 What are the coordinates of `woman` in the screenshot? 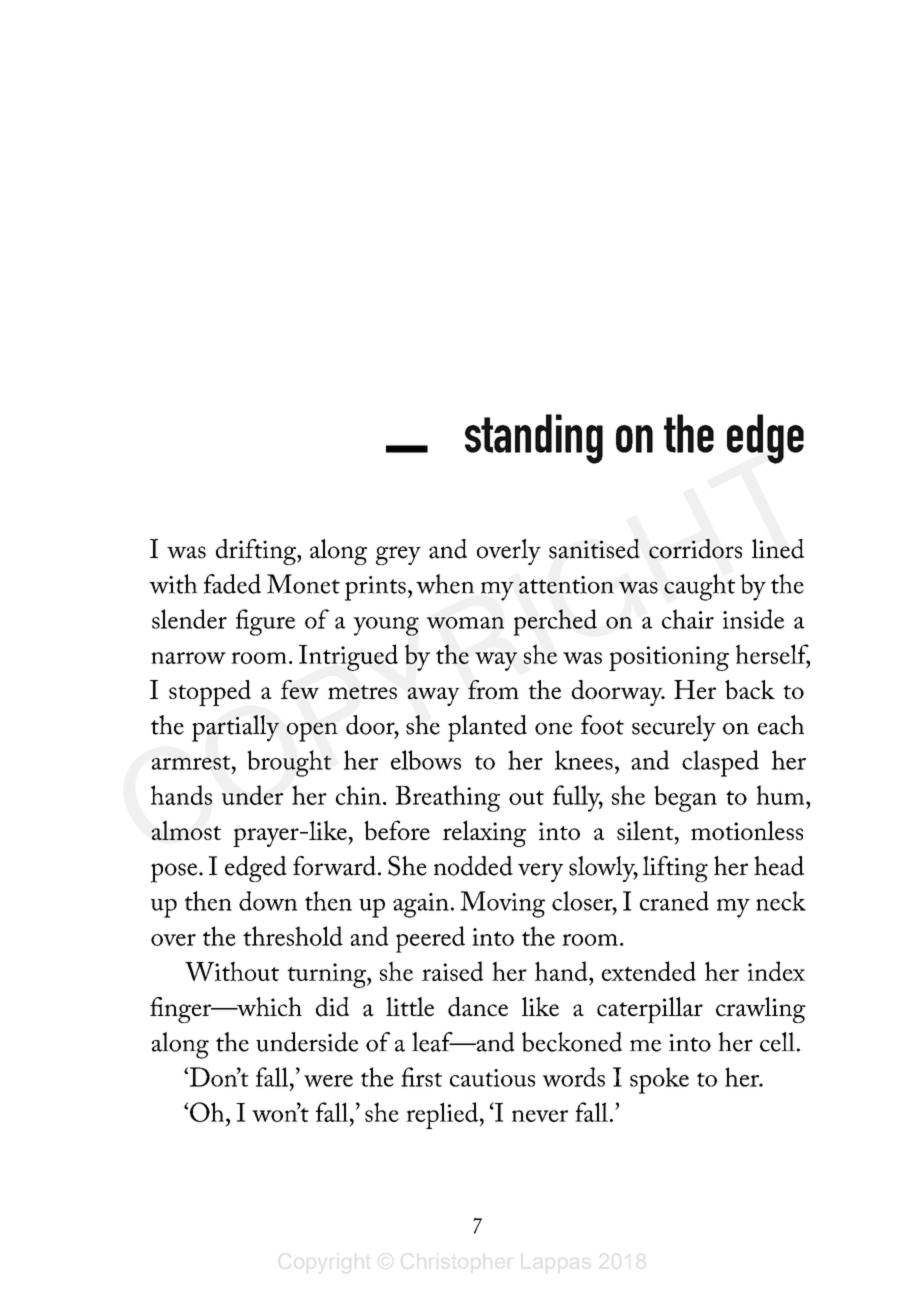 It's located at (465, 623).
